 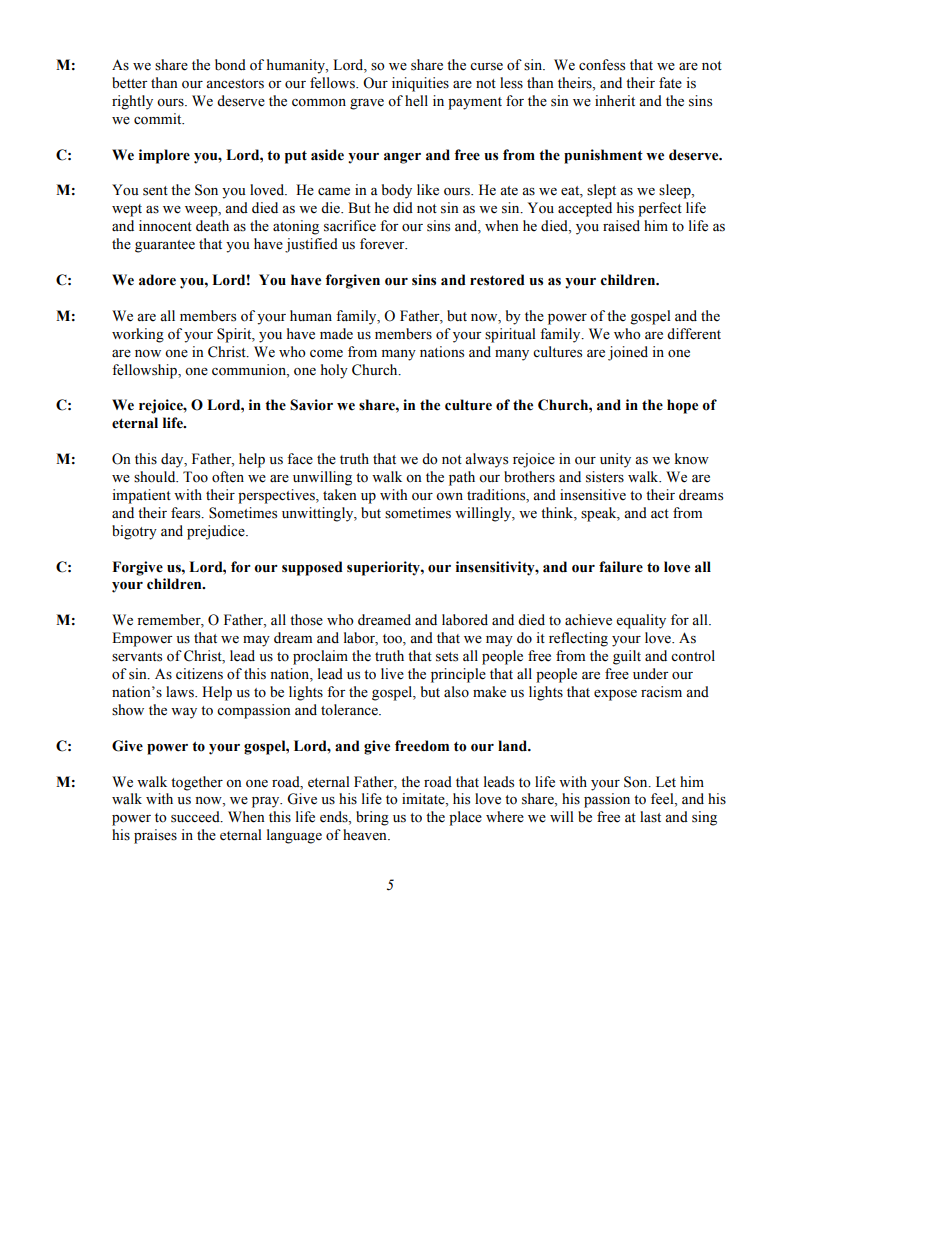 I want to click on often, so click(x=228, y=477).
